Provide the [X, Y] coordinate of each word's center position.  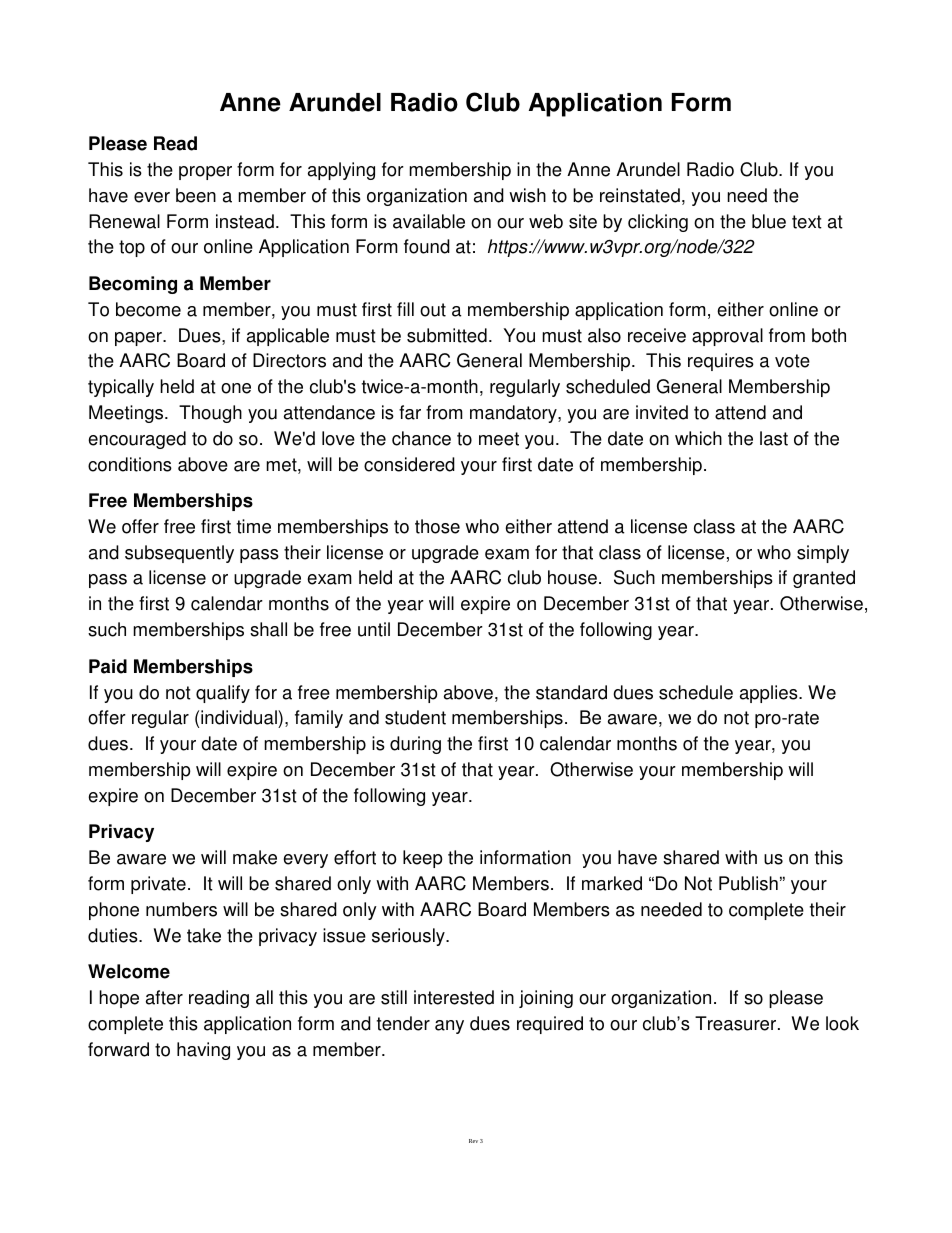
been [196, 195]
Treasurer [737, 1023]
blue [769, 221]
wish [527, 195]
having [203, 1051]
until [374, 629]
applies [770, 694]
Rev [473, 1141]
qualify [223, 694]
